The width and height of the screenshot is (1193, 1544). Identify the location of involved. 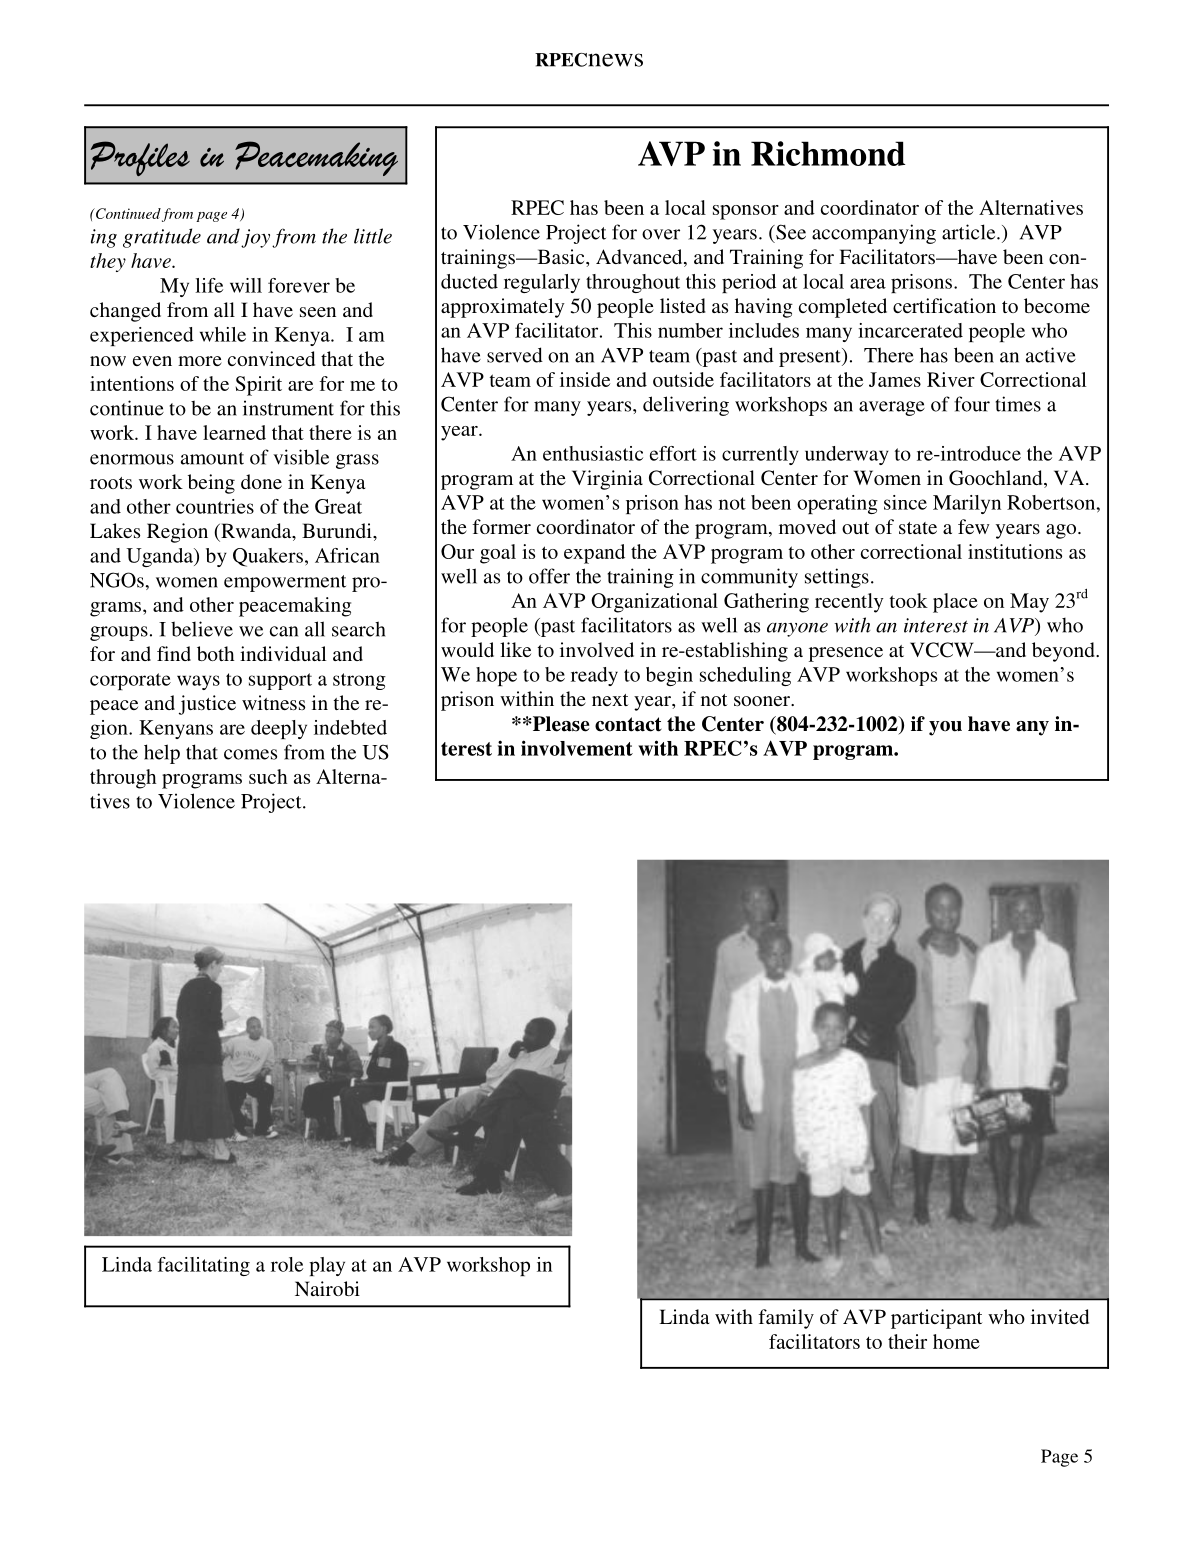
(597, 649).
